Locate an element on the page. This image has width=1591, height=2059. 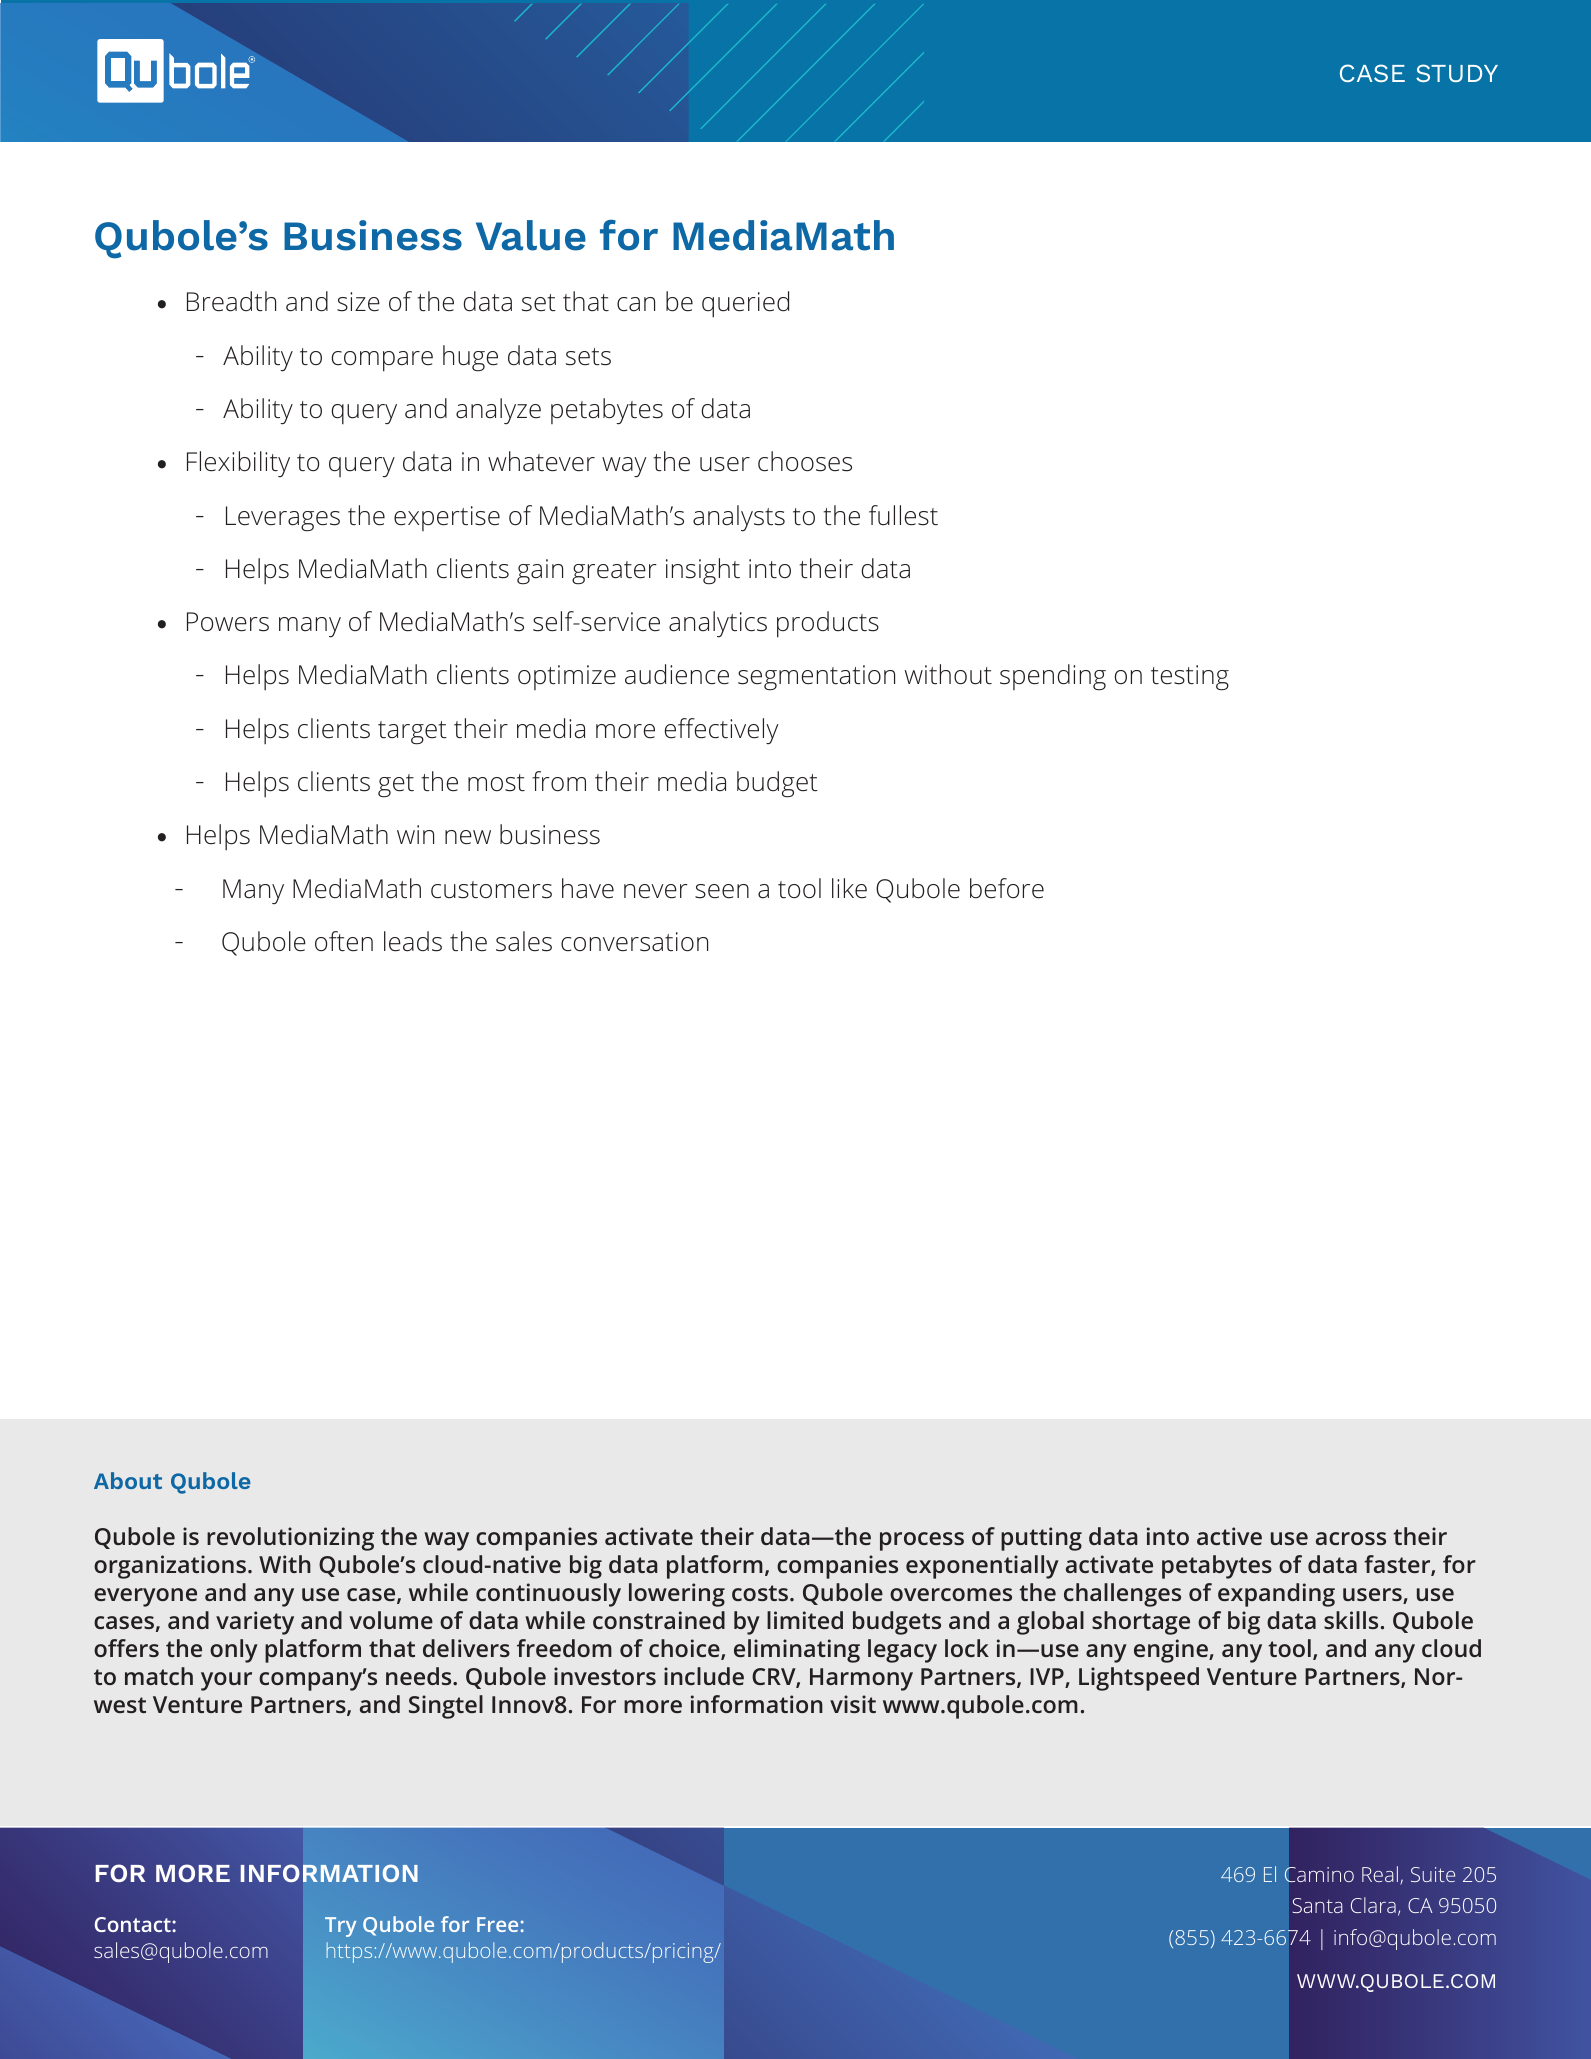
queried is located at coordinates (745, 304).
